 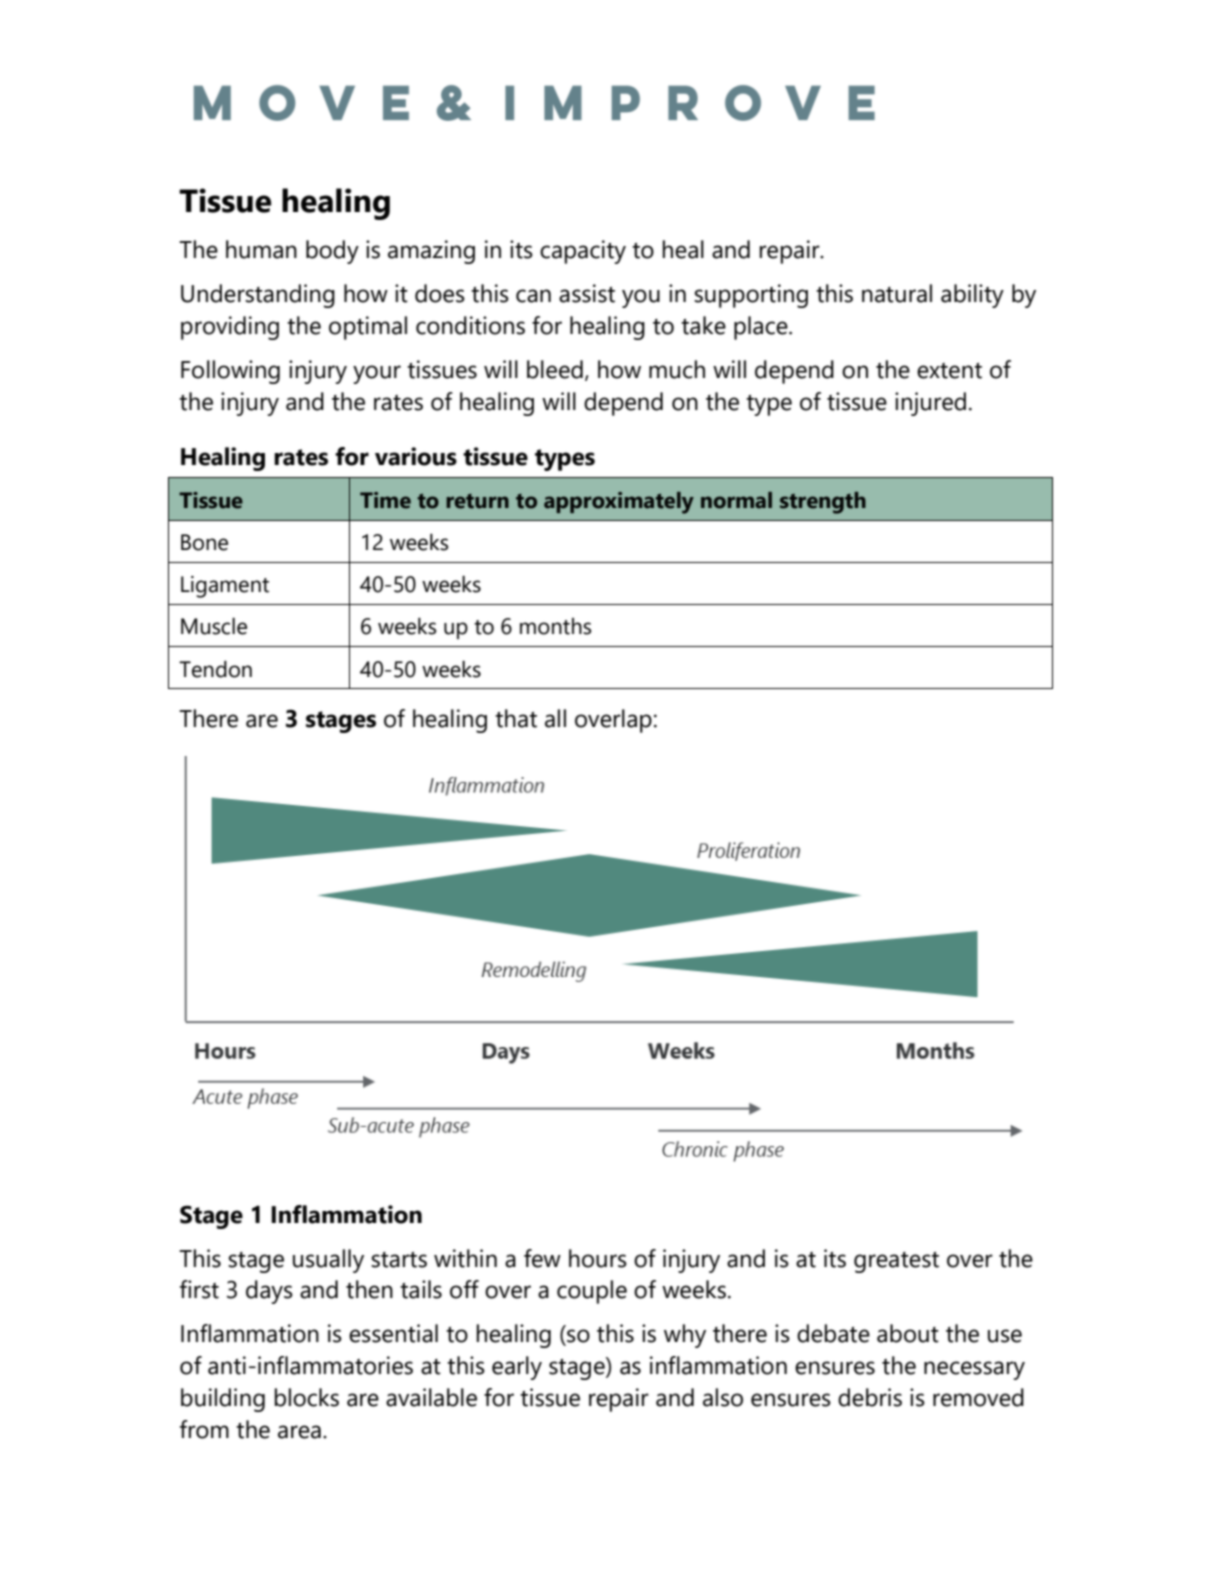 What do you see at coordinates (870, 1397) in the screenshot?
I see `debris` at bounding box center [870, 1397].
